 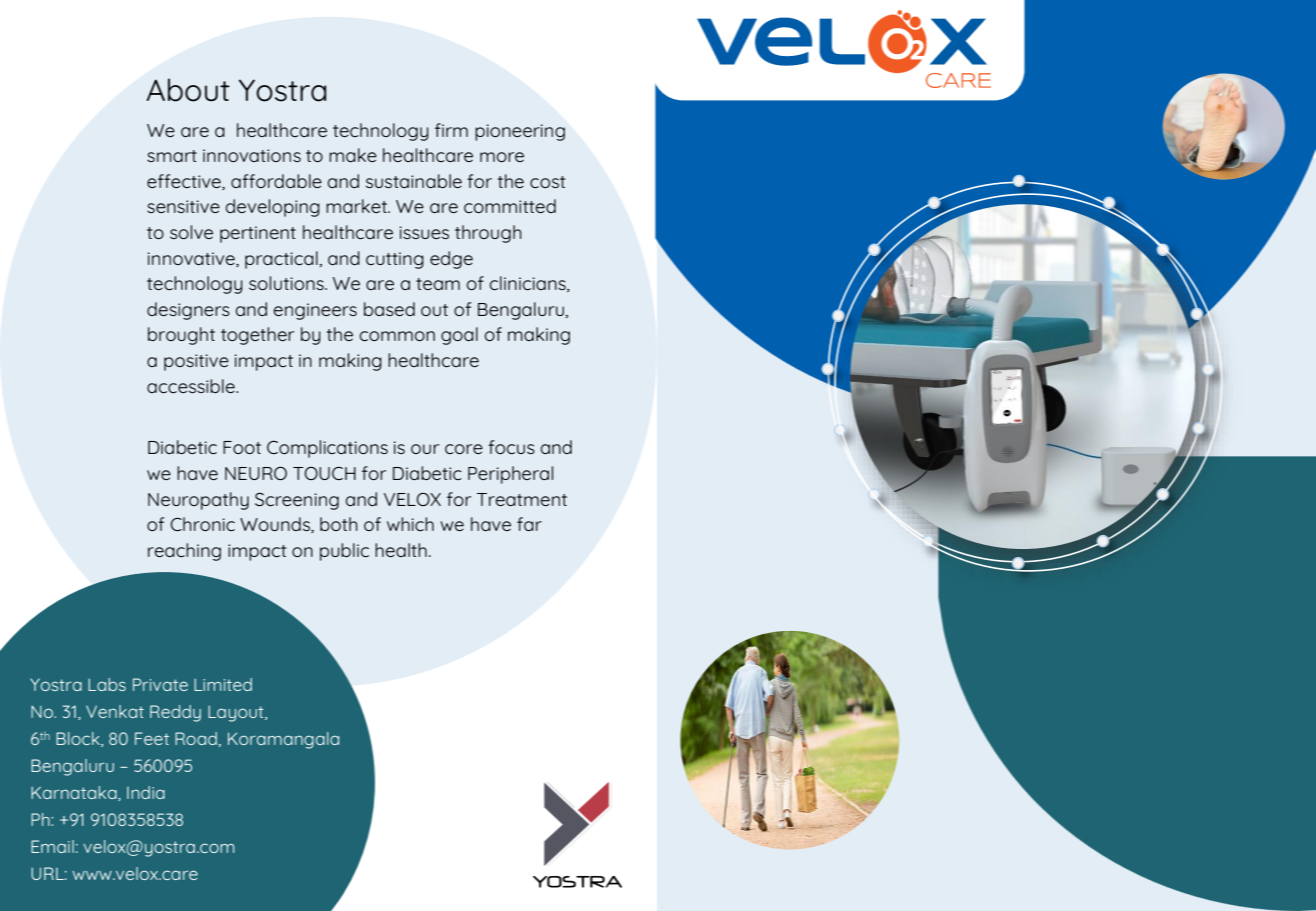 I want to click on pioneering, so click(x=520, y=132).
